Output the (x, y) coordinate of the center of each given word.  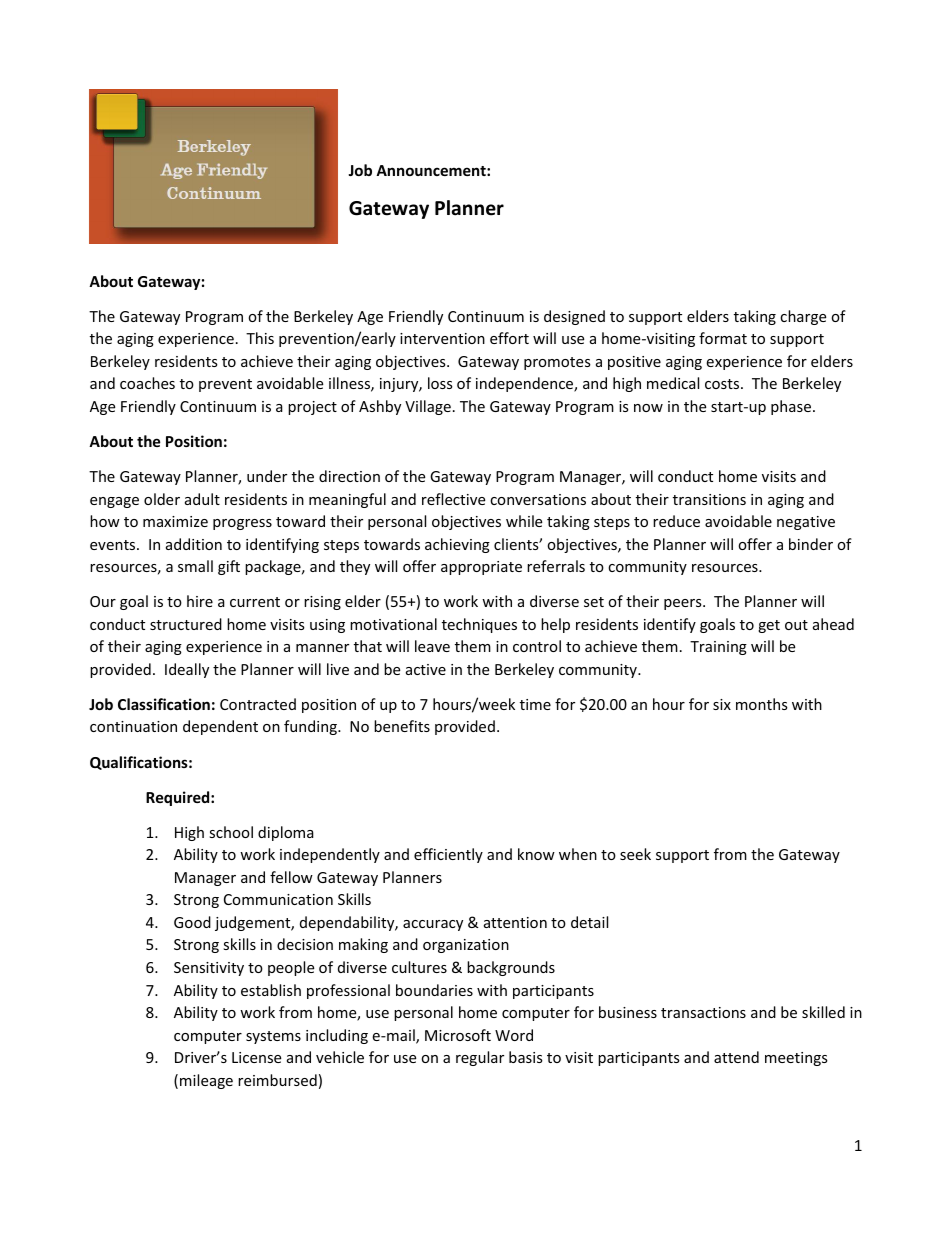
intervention (442, 338)
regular (480, 1058)
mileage (206, 1081)
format (723, 338)
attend (736, 1057)
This (260, 338)
